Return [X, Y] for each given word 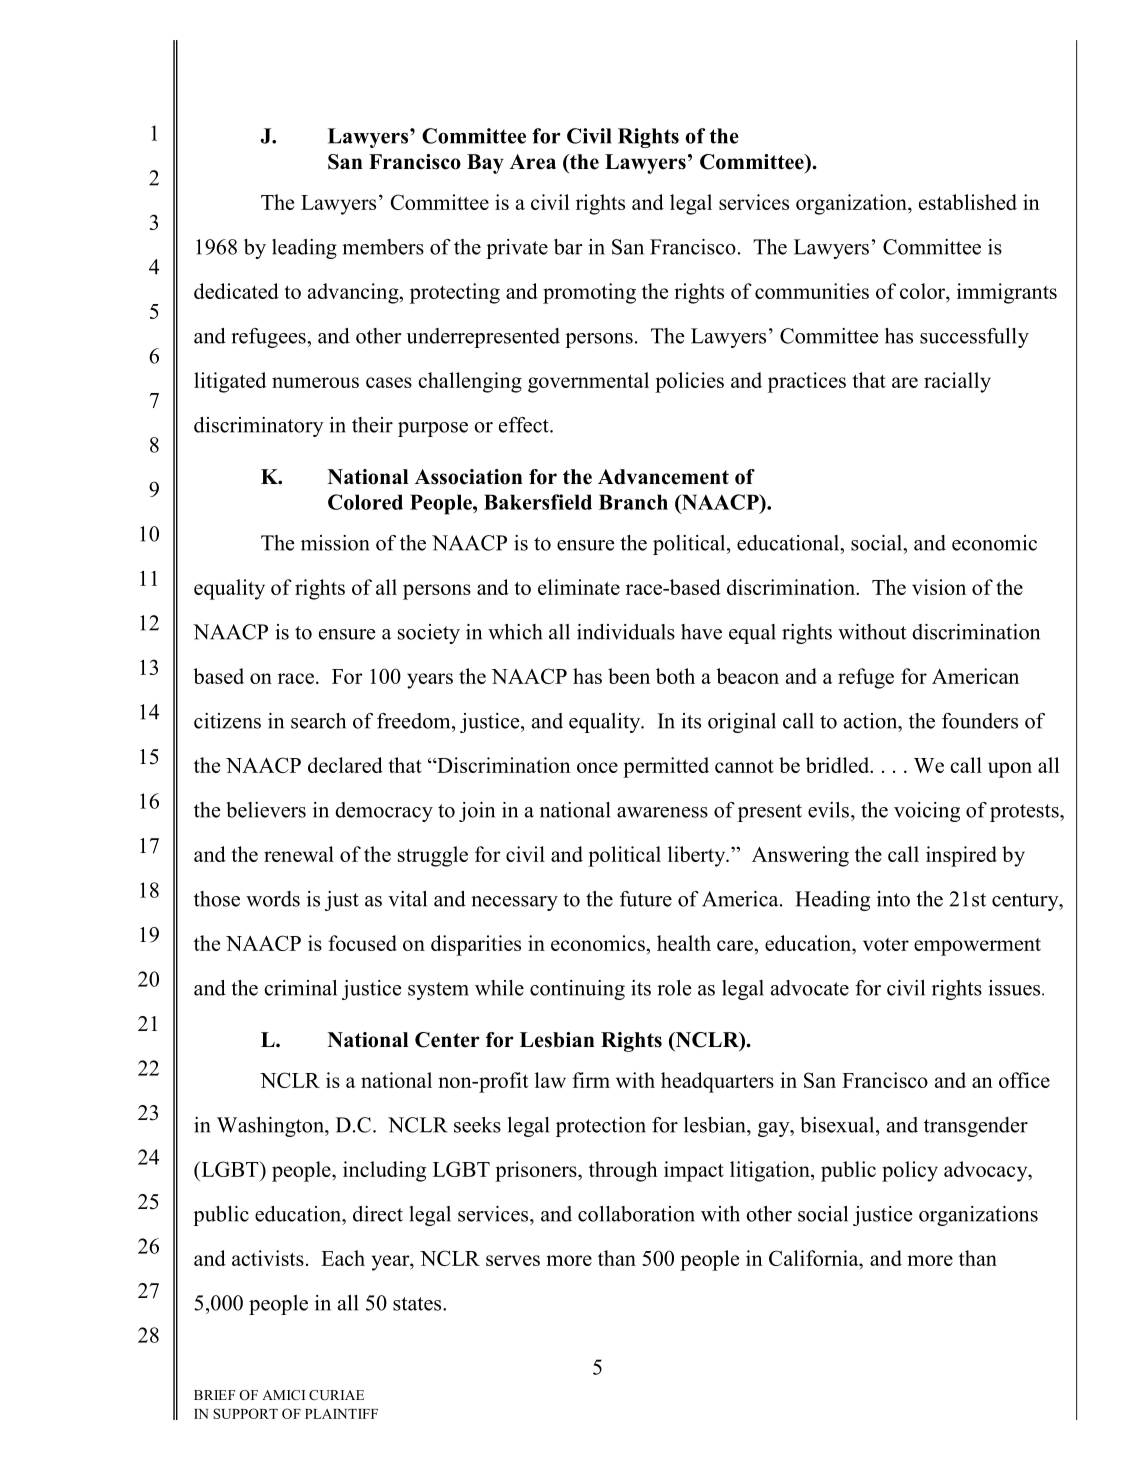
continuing [577, 990]
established [968, 202]
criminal [300, 988]
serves [513, 1260]
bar [568, 247]
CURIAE [336, 1395]
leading [304, 249]
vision [939, 587]
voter [886, 944]
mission [335, 543]
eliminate [579, 587]
